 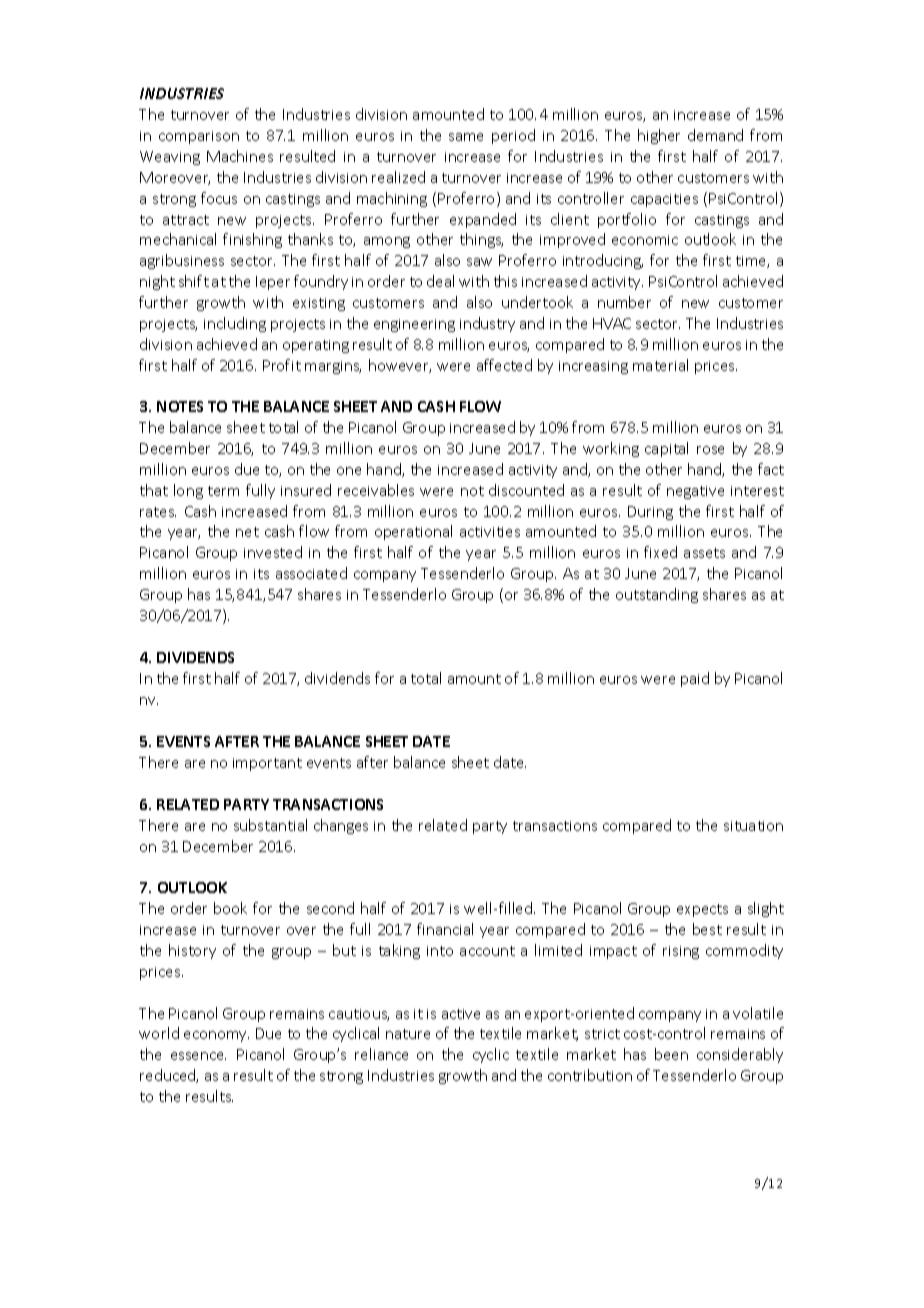 What do you see at coordinates (466, 137) in the screenshot?
I see `same` at bounding box center [466, 137].
